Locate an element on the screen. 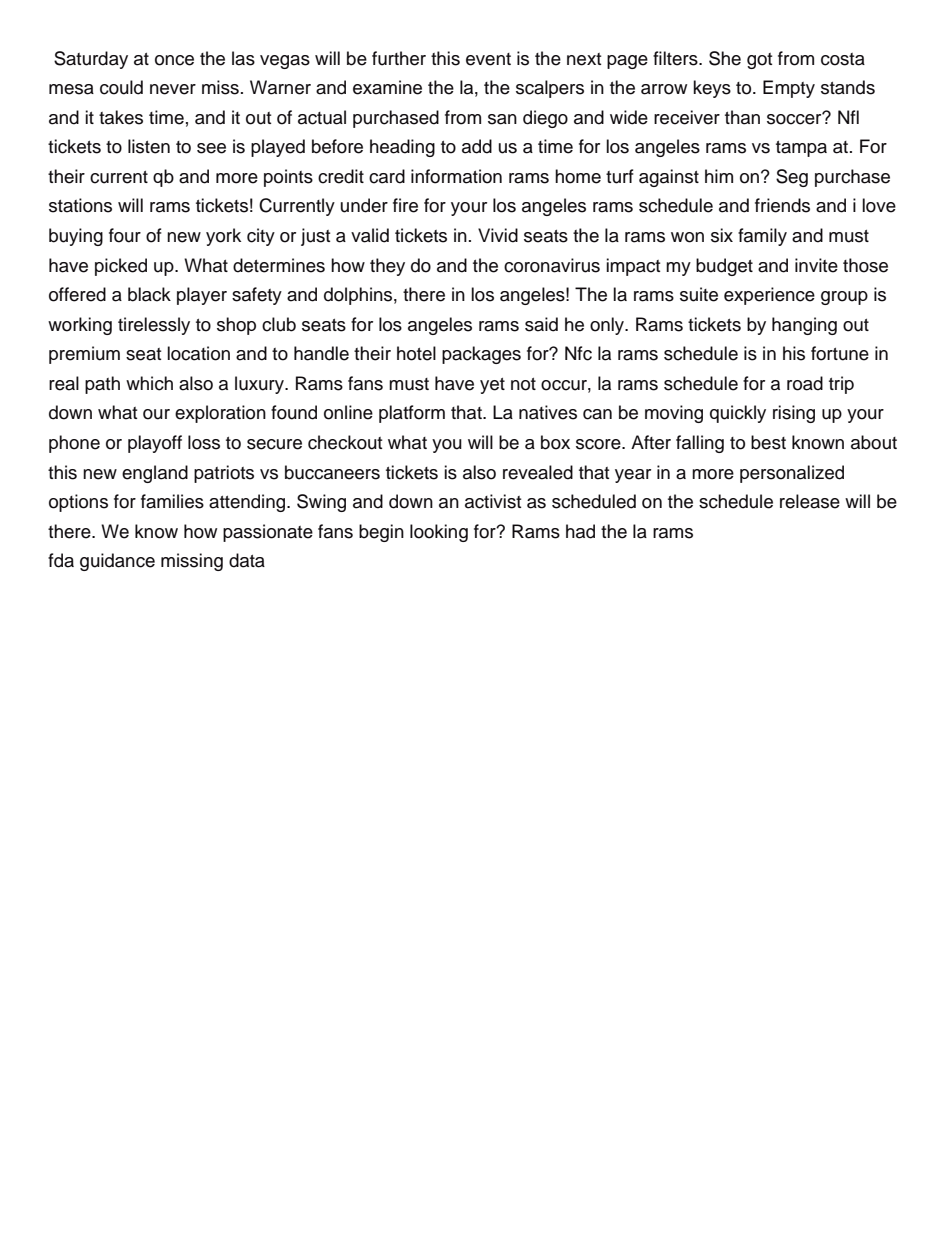 The height and width of the screenshot is (1233, 952). once is located at coordinates (174, 60).
